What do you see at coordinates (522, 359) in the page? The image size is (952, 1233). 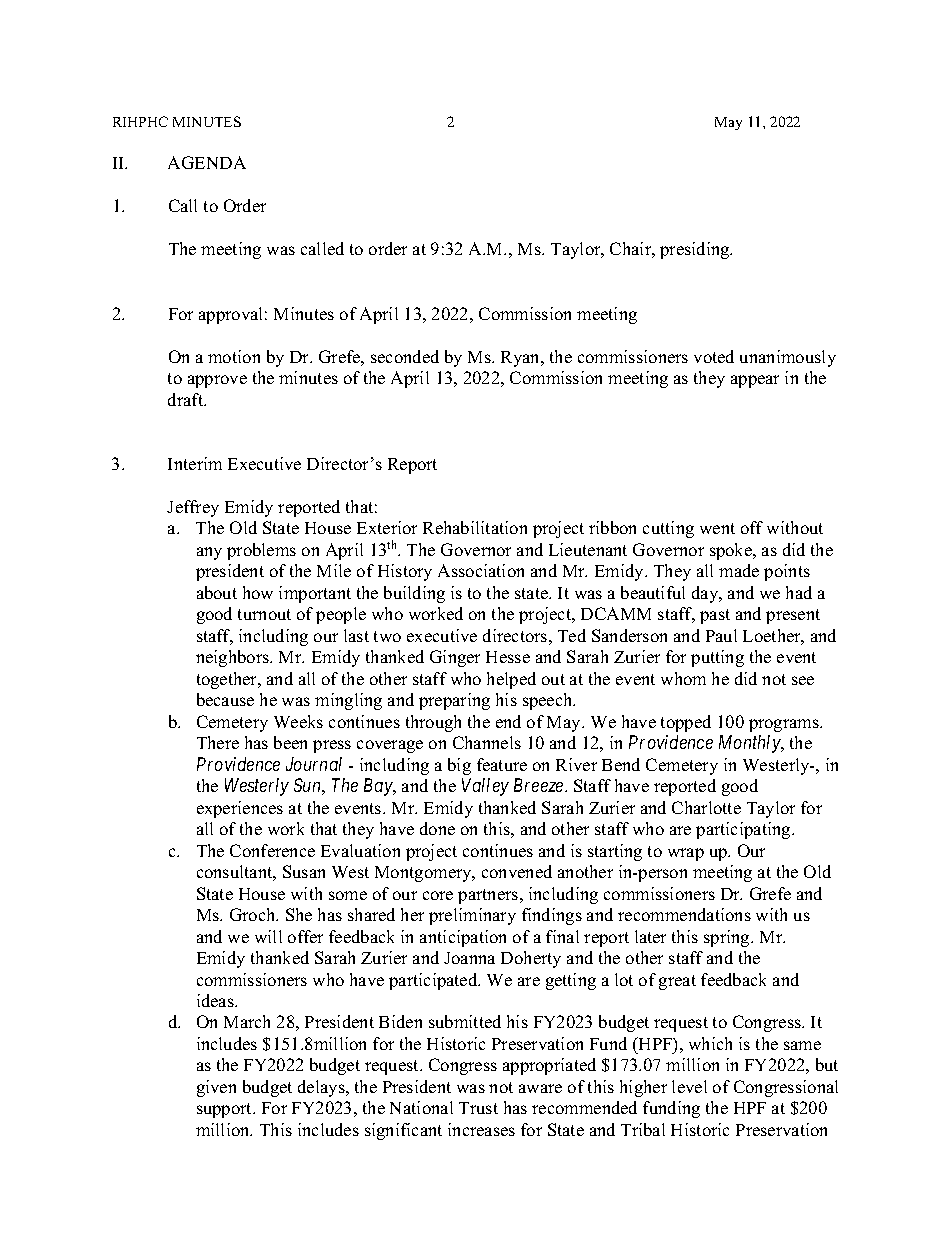 I see `Ryan` at bounding box center [522, 359].
